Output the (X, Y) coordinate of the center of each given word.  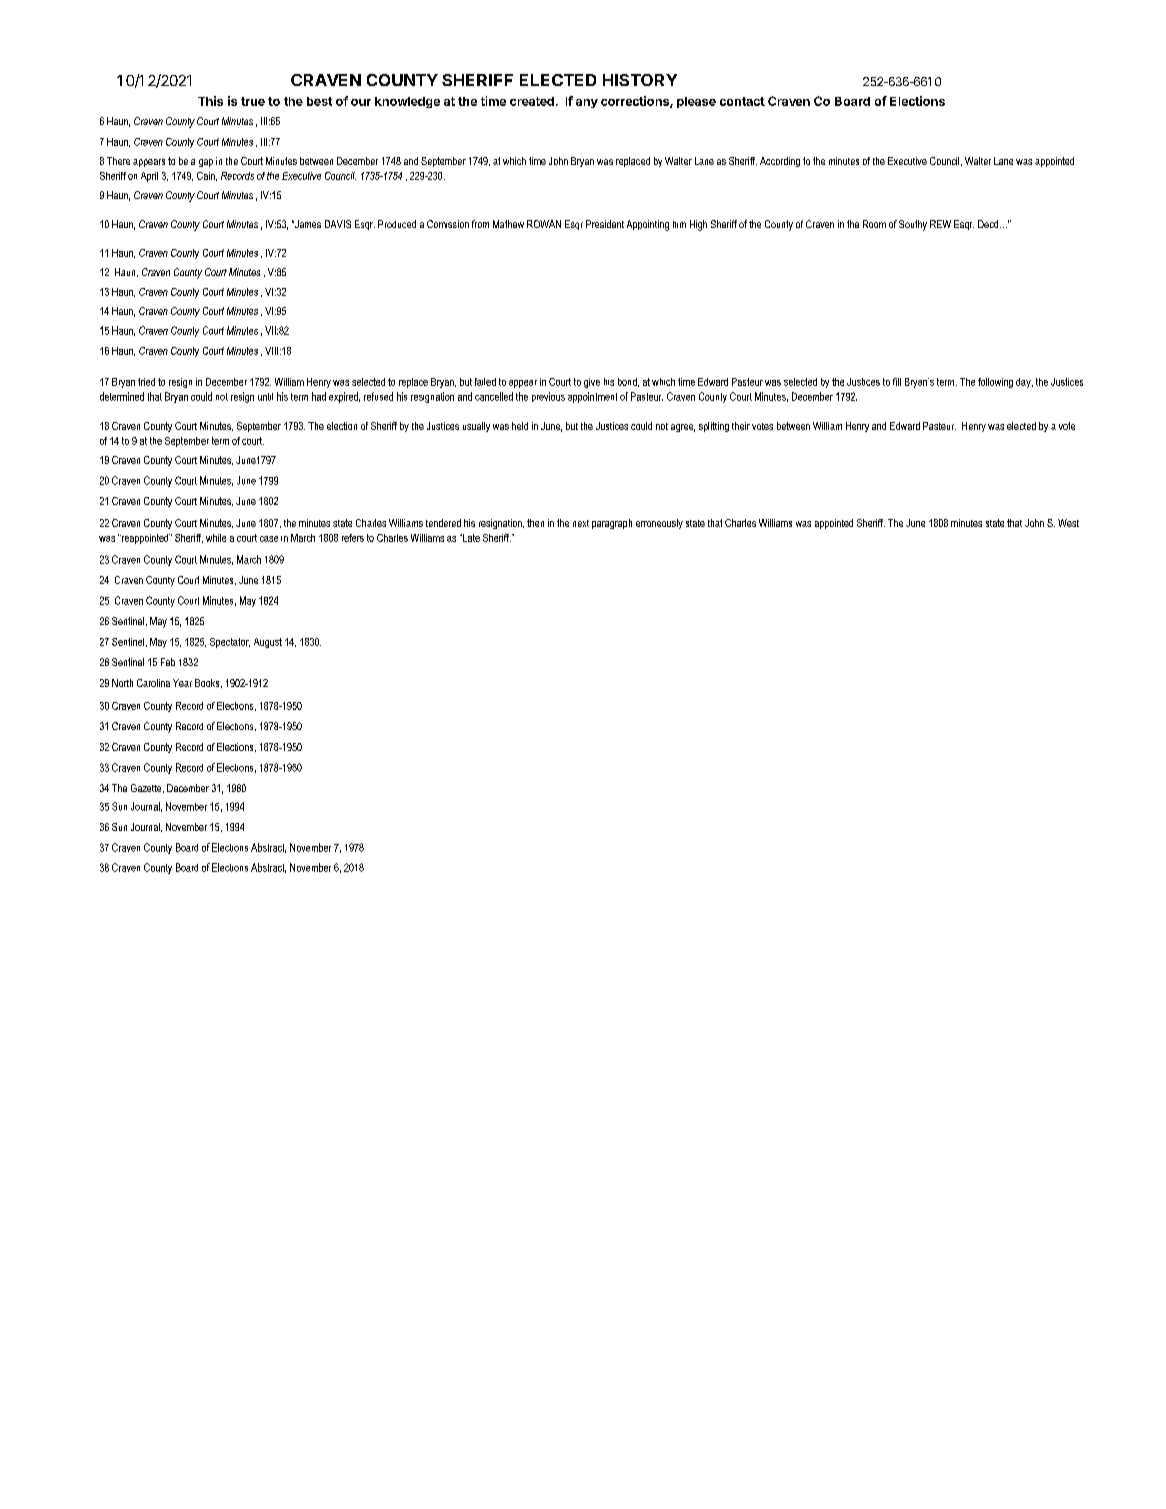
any (587, 103)
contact (742, 101)
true (253, 101)
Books (208, 683)
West (1068, 523)
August (268, 643)
